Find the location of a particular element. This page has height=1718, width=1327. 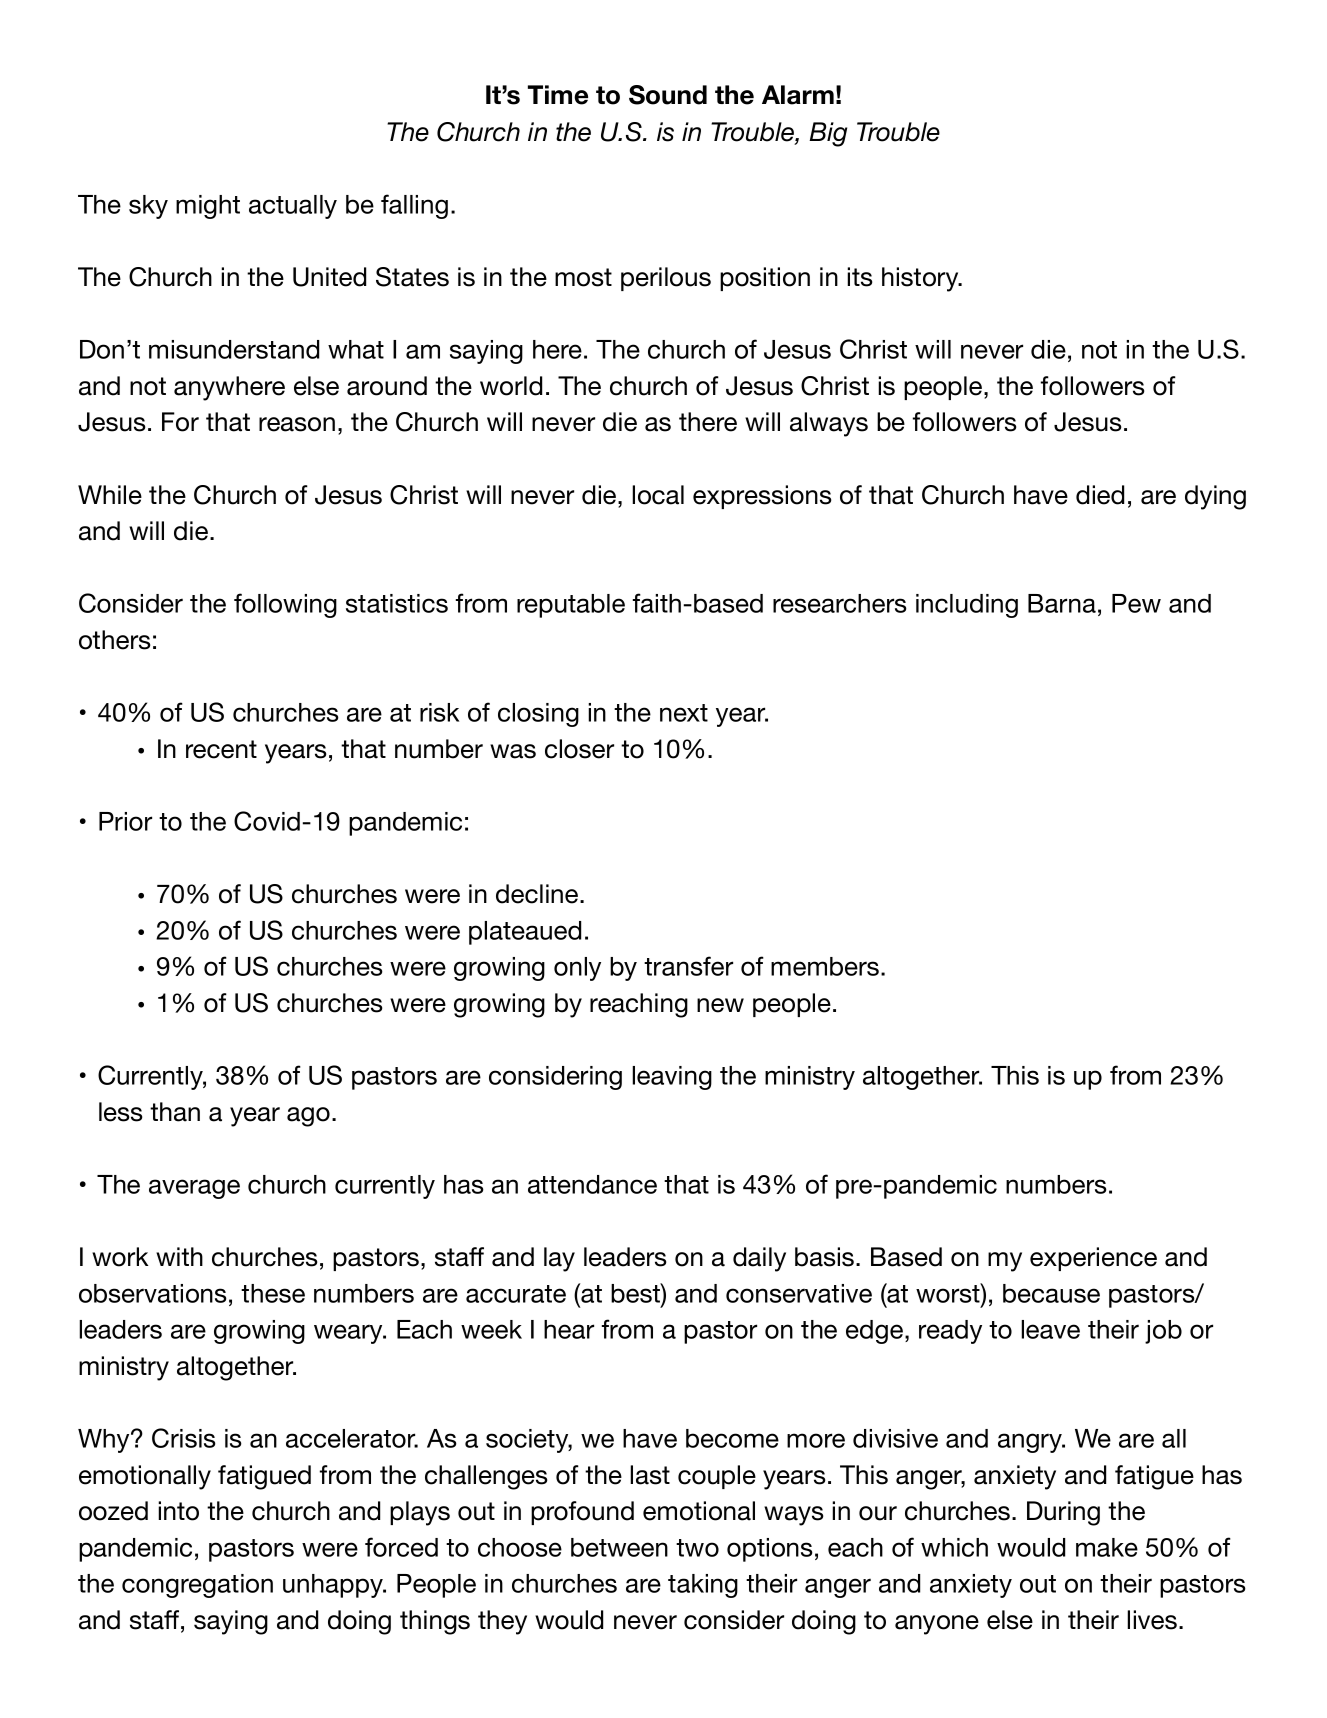

Sound is located at coordinates (668, 95).
